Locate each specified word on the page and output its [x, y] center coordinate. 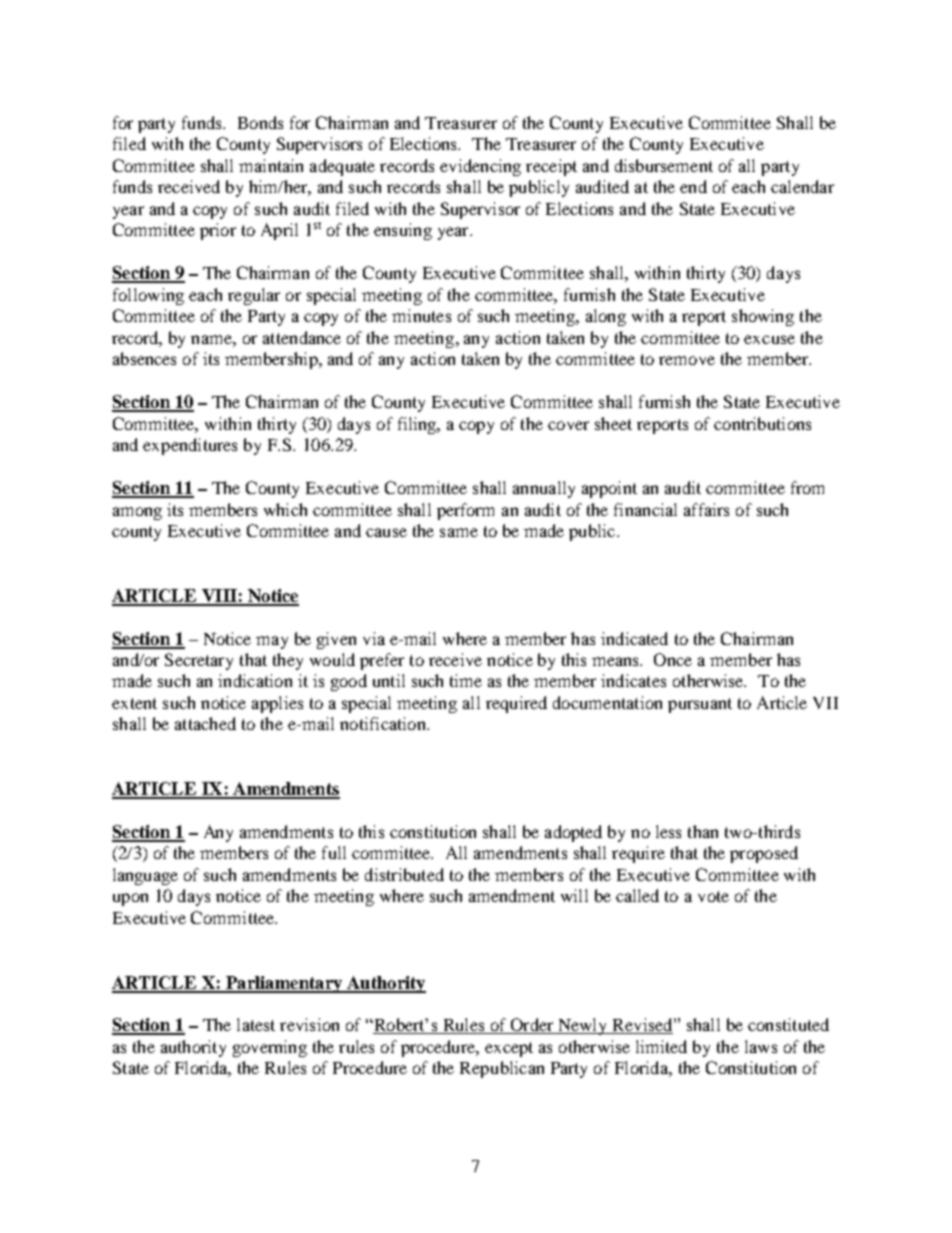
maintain [271, 165]
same [459, 532]
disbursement [664, 165]
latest [256, 1024]
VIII [219, 597]
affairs [706, 509]
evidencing [480, 167]
